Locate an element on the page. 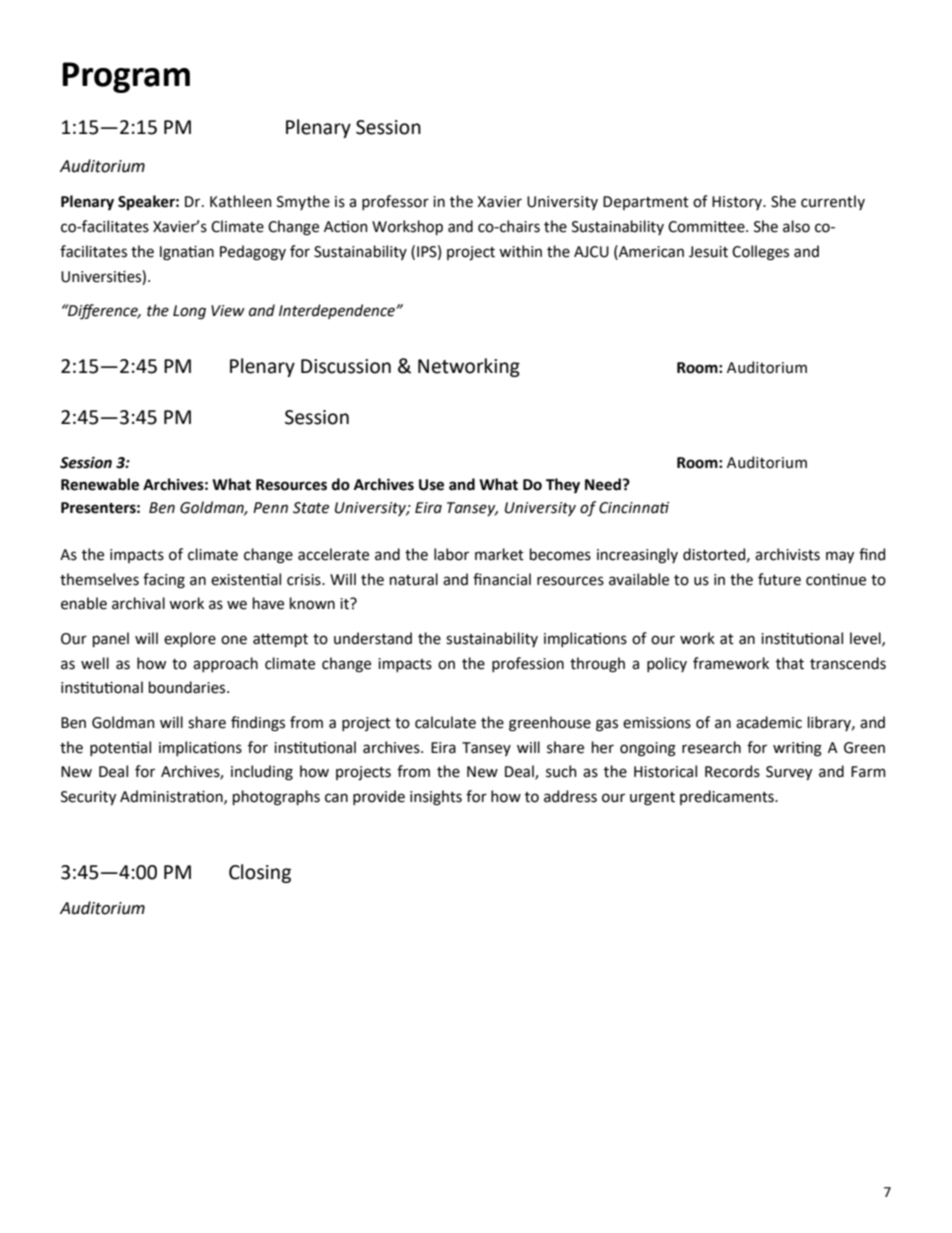 This page has height=1233, width=952. Colleges is located at coordinates (760, 253).
